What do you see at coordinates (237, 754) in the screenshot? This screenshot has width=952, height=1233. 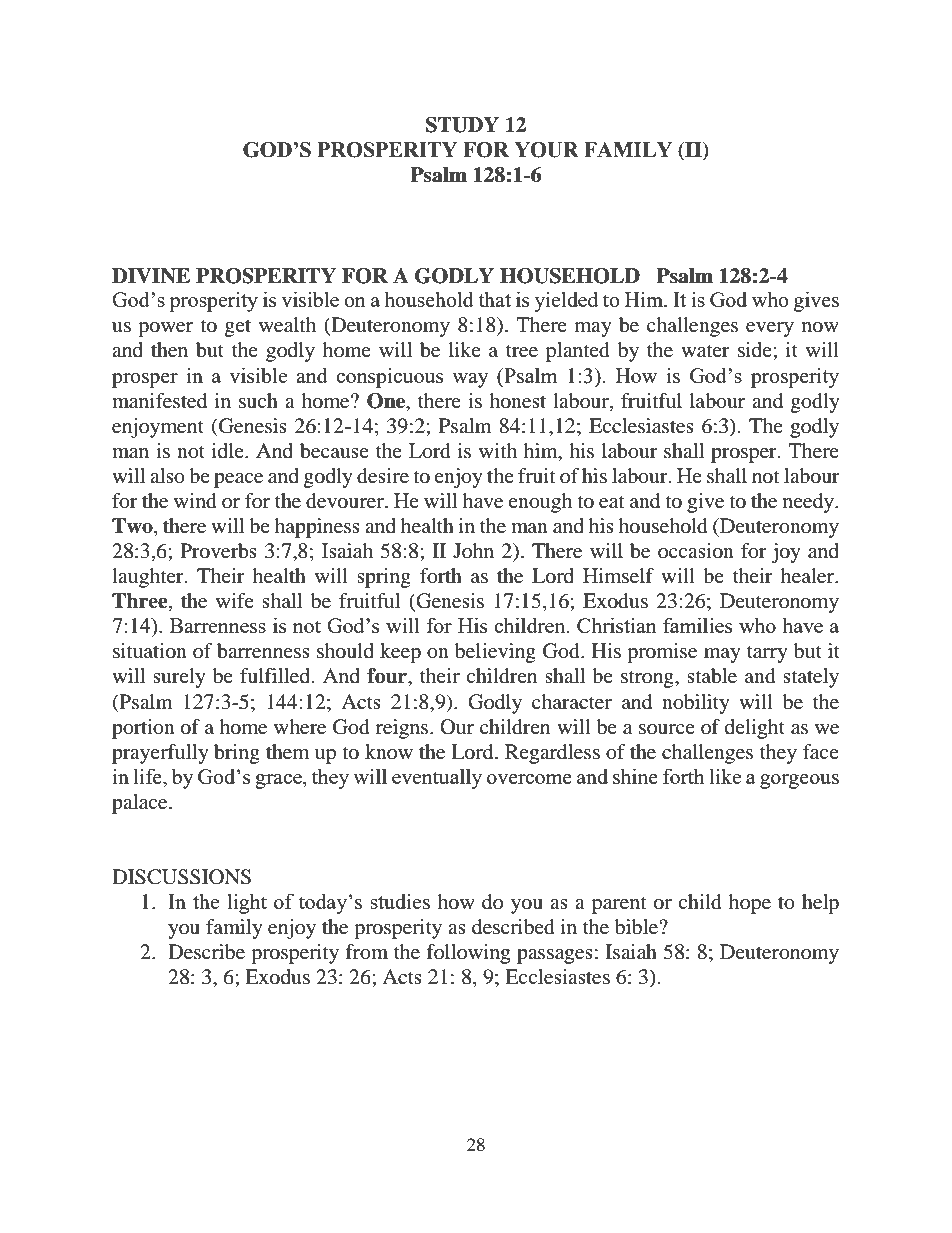 I see `bring` at bounding box center [237, 754].
